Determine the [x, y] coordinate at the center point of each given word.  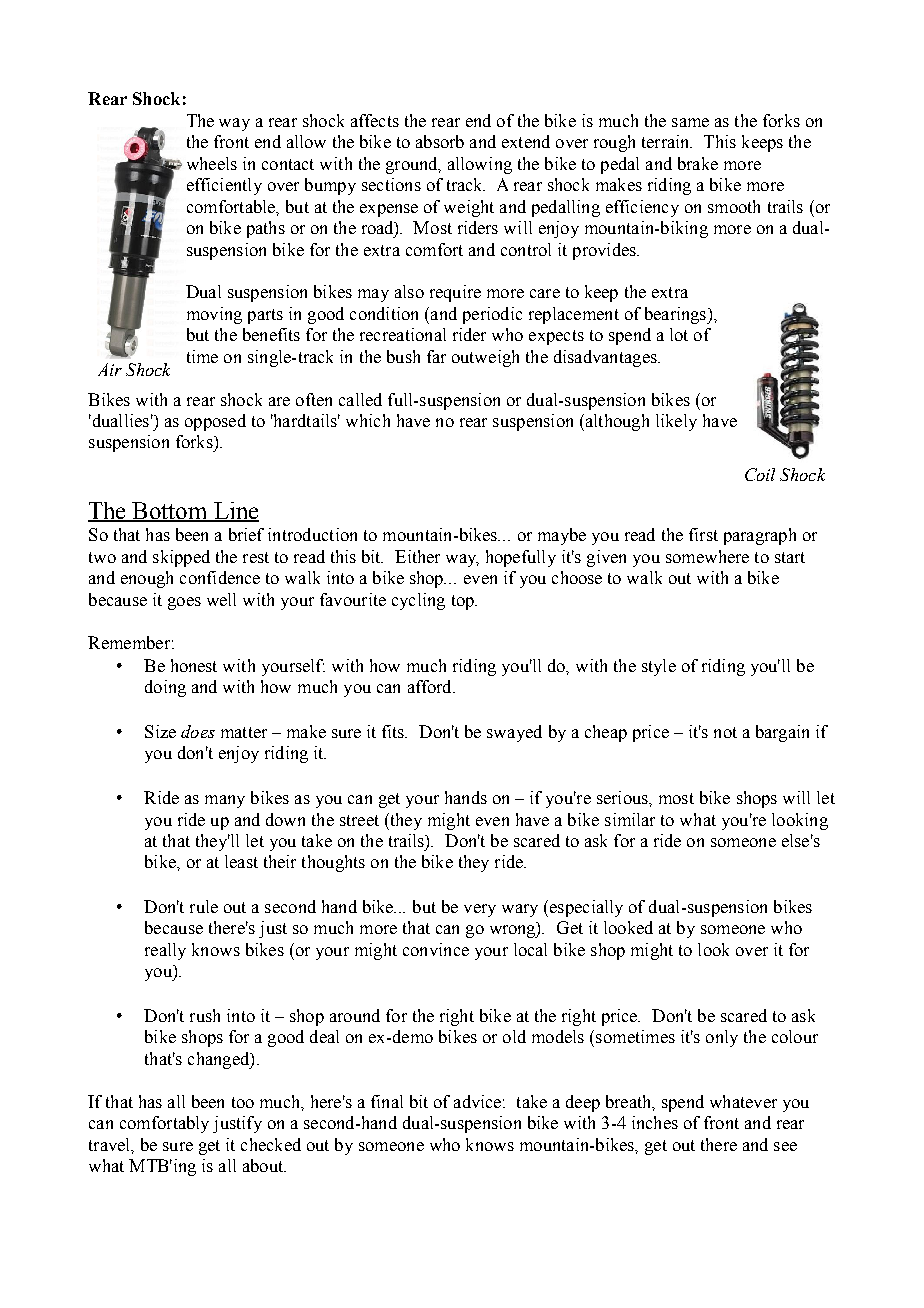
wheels [212, 163]
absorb [440, 141]
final [387, 1101]
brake [698, 163]
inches [655, 1122]
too [243, 1102]
